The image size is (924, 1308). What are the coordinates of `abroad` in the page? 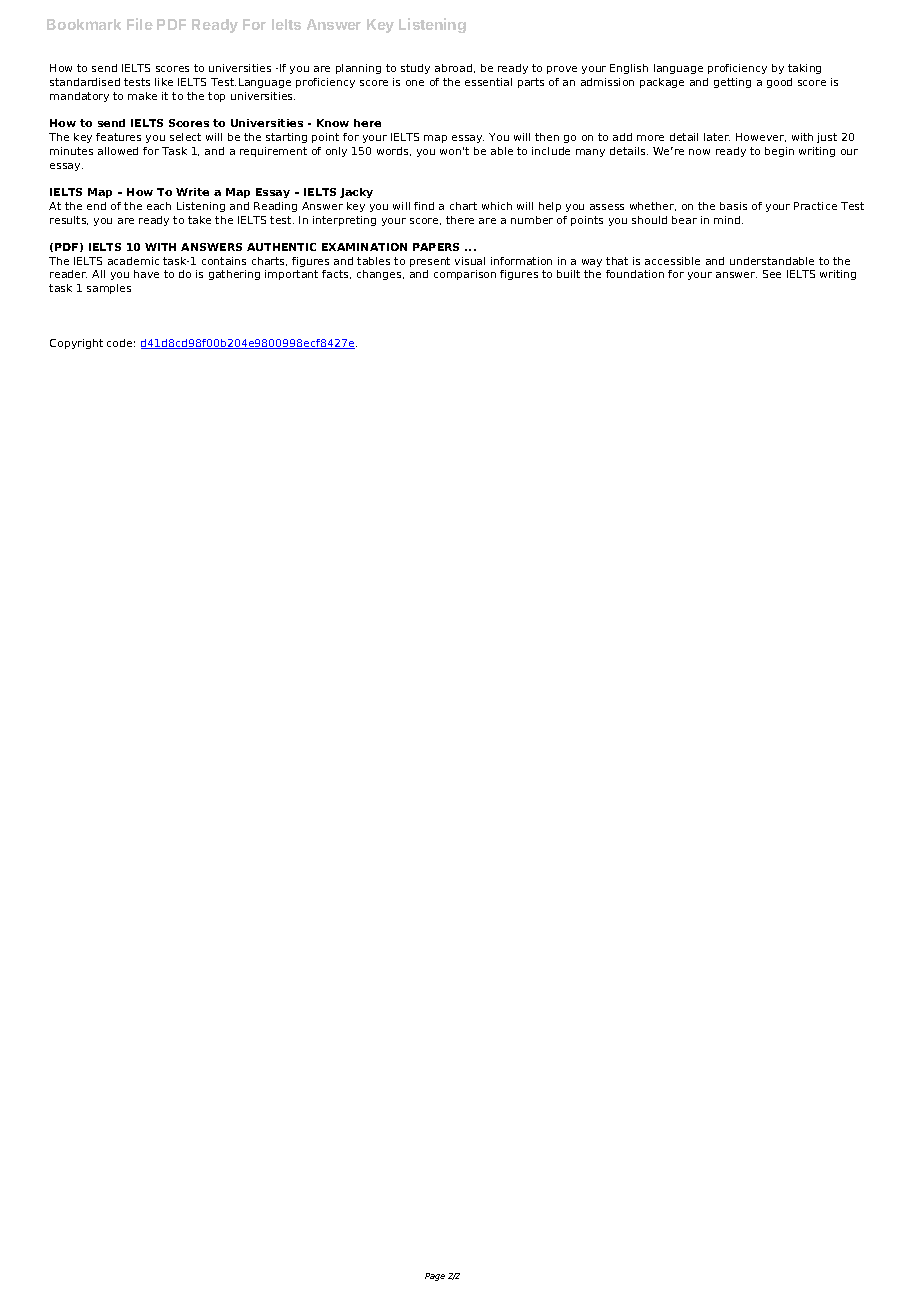 It's located at (455, 68).
